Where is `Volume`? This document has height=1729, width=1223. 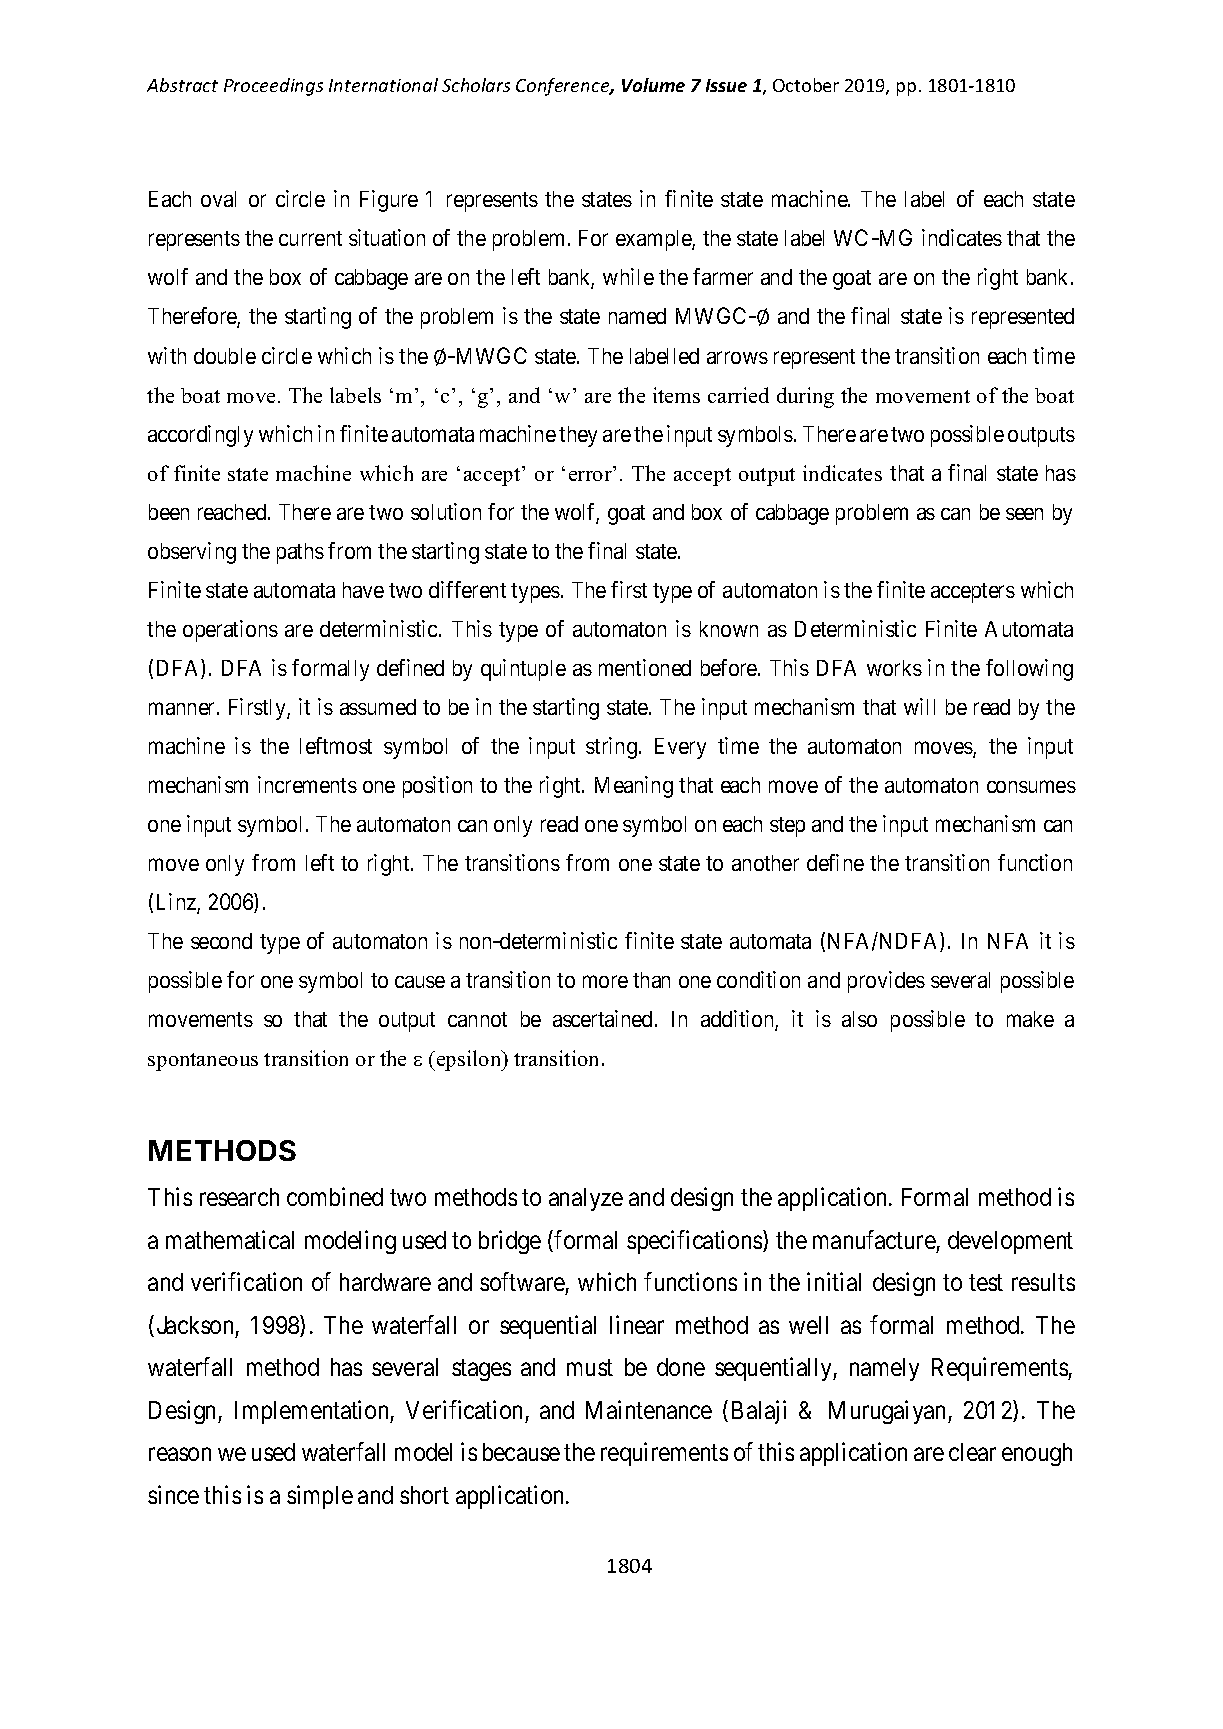 Volume is located at coordinates (653, 85).
